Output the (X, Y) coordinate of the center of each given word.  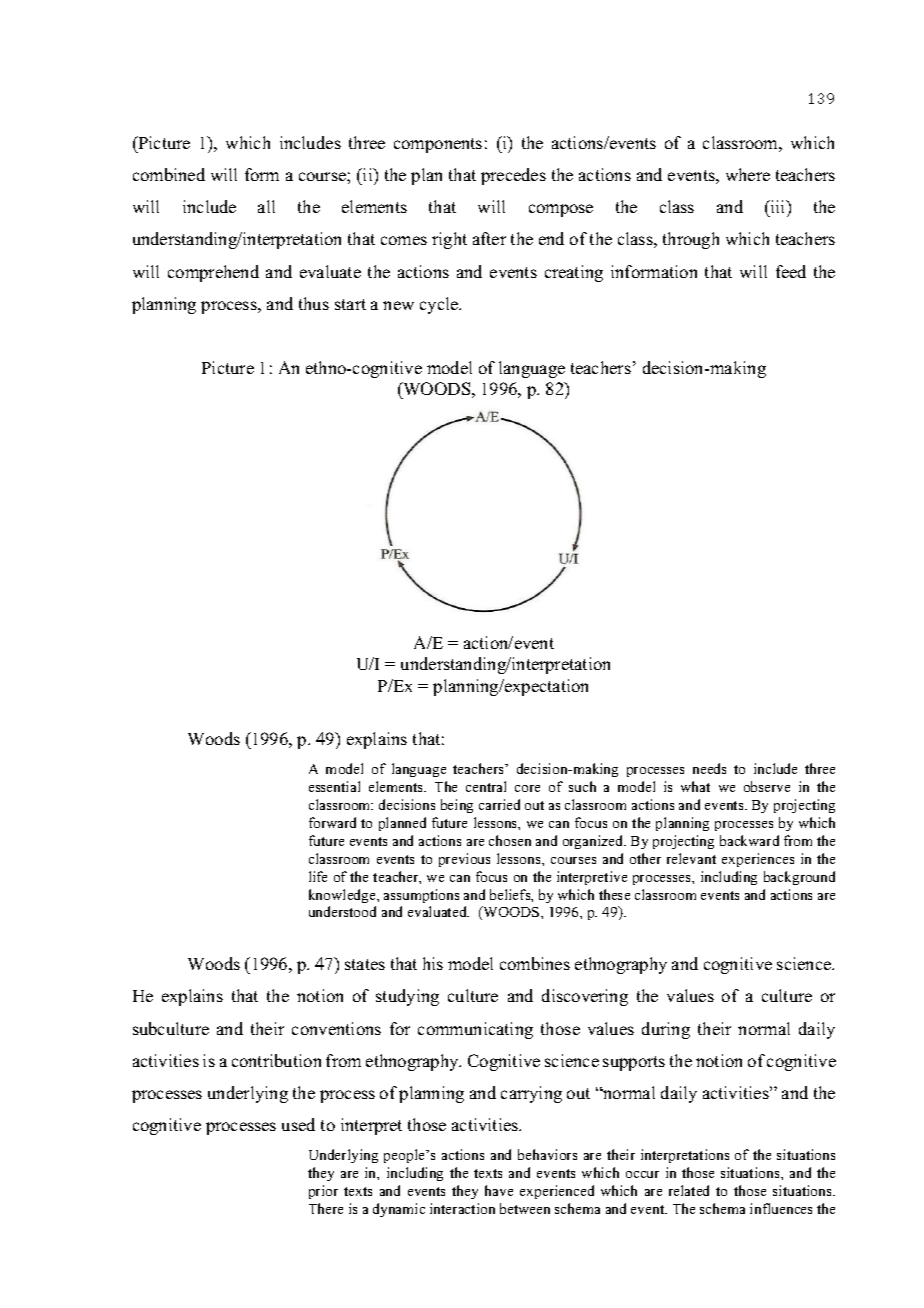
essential (334, 786)
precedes (513, 176)
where (748, 174)
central (486, 786)
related (689, 1190)
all (266, 206)
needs (709, 768)
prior (323, 1192)
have (499, 1190)
